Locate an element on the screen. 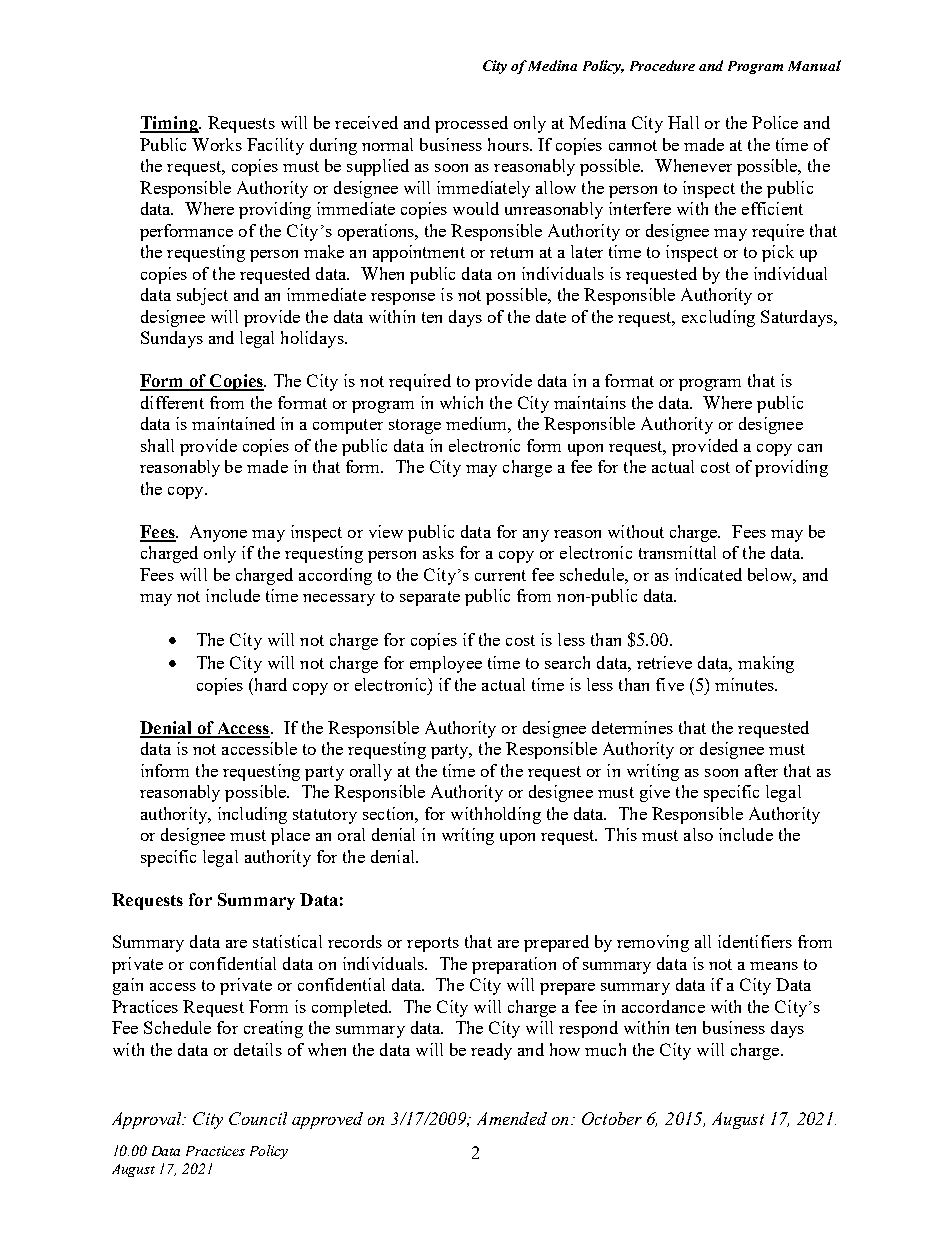 Image resolution: width=952 pixels, height=1233 pixels. Police is located at coordinates (775, 122).
